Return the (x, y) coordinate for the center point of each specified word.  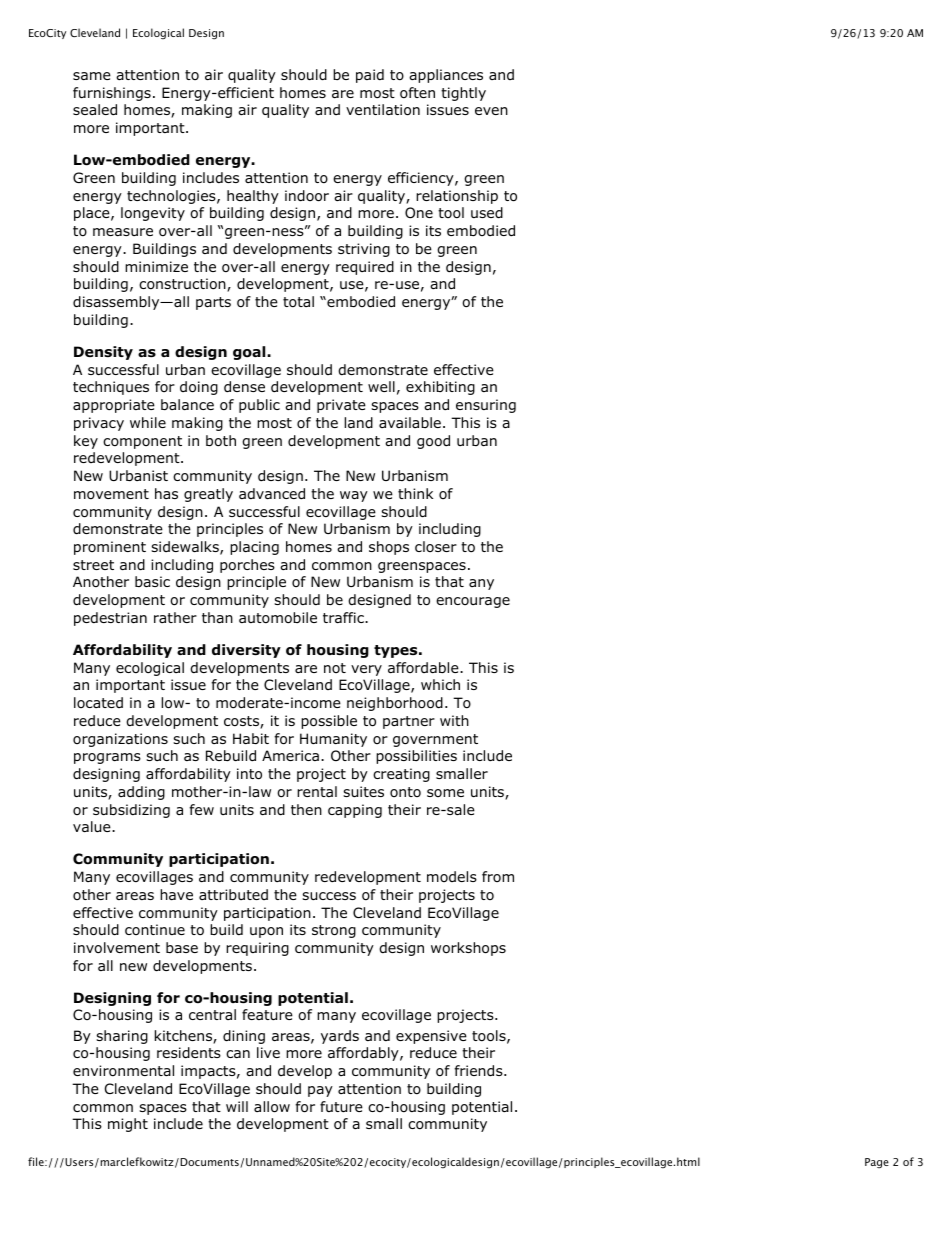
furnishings (112, 94)
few (201, 809)
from (498, 876)
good (433, 442)
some (445, 793)
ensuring (486, 406)
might (128, 1125)
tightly (463, 94)
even (491, 111)
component (142, 442)
